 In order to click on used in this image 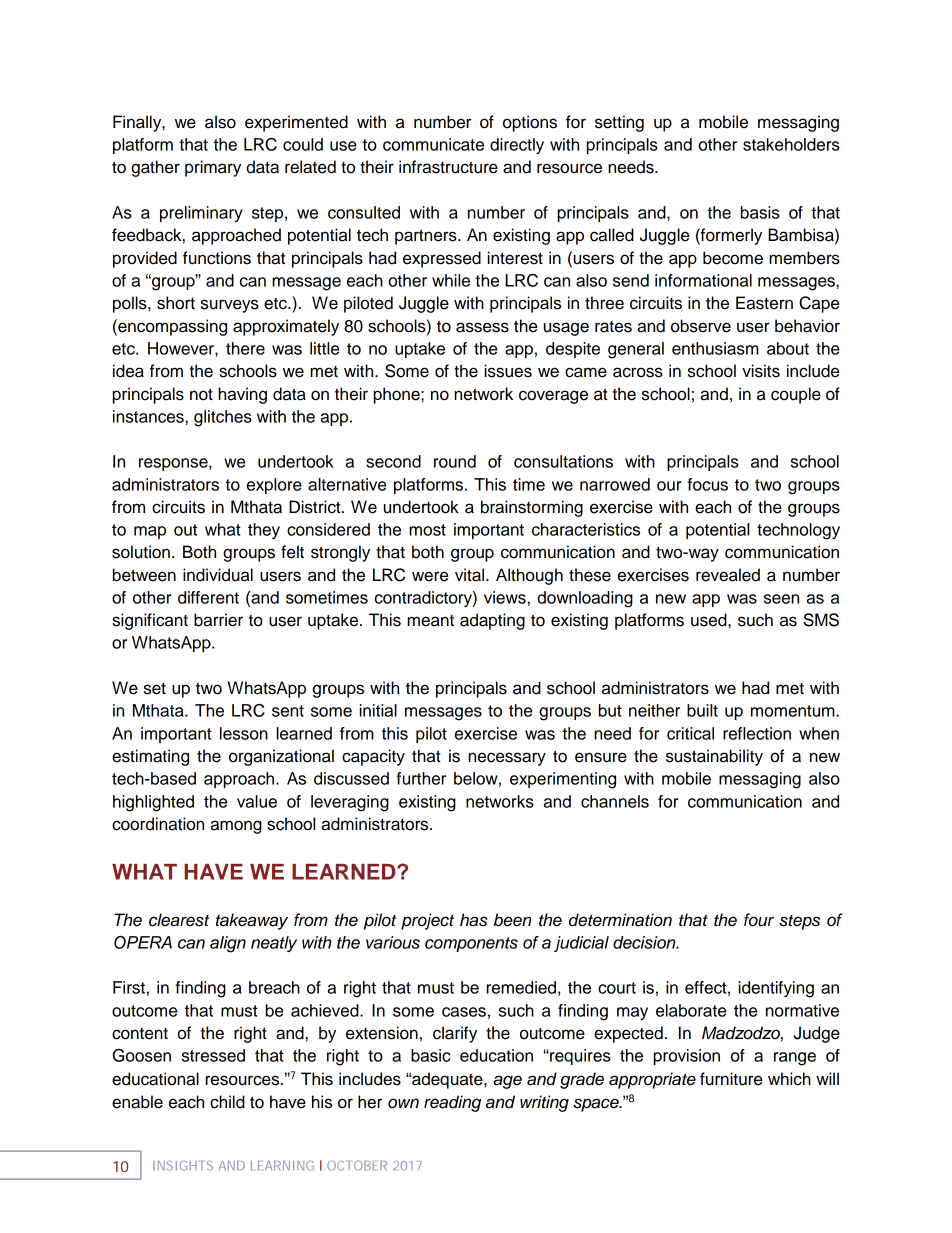, I will do `click(710, 620)`.
